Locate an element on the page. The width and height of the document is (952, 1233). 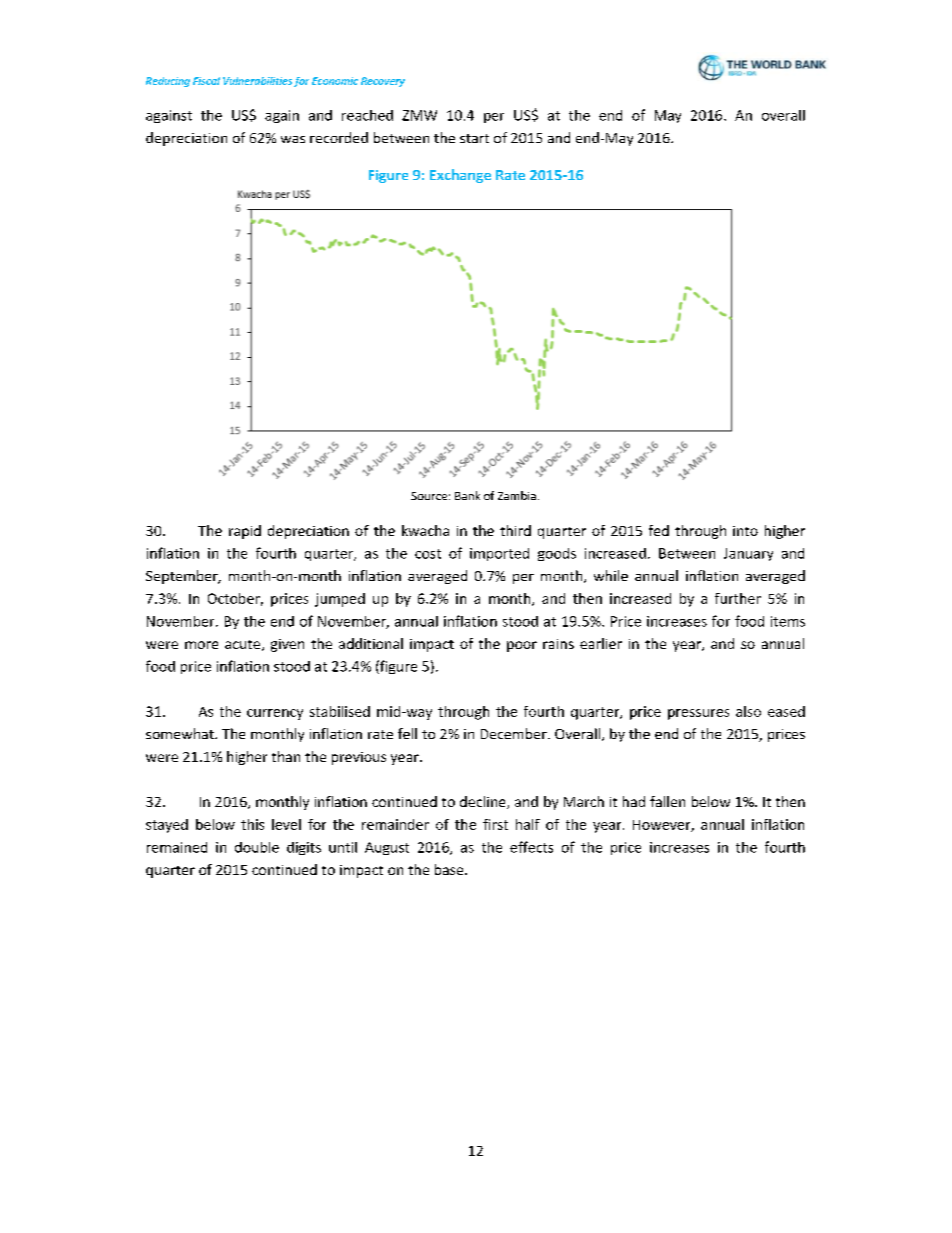
Exchange is located at coordinates (460, 176).
